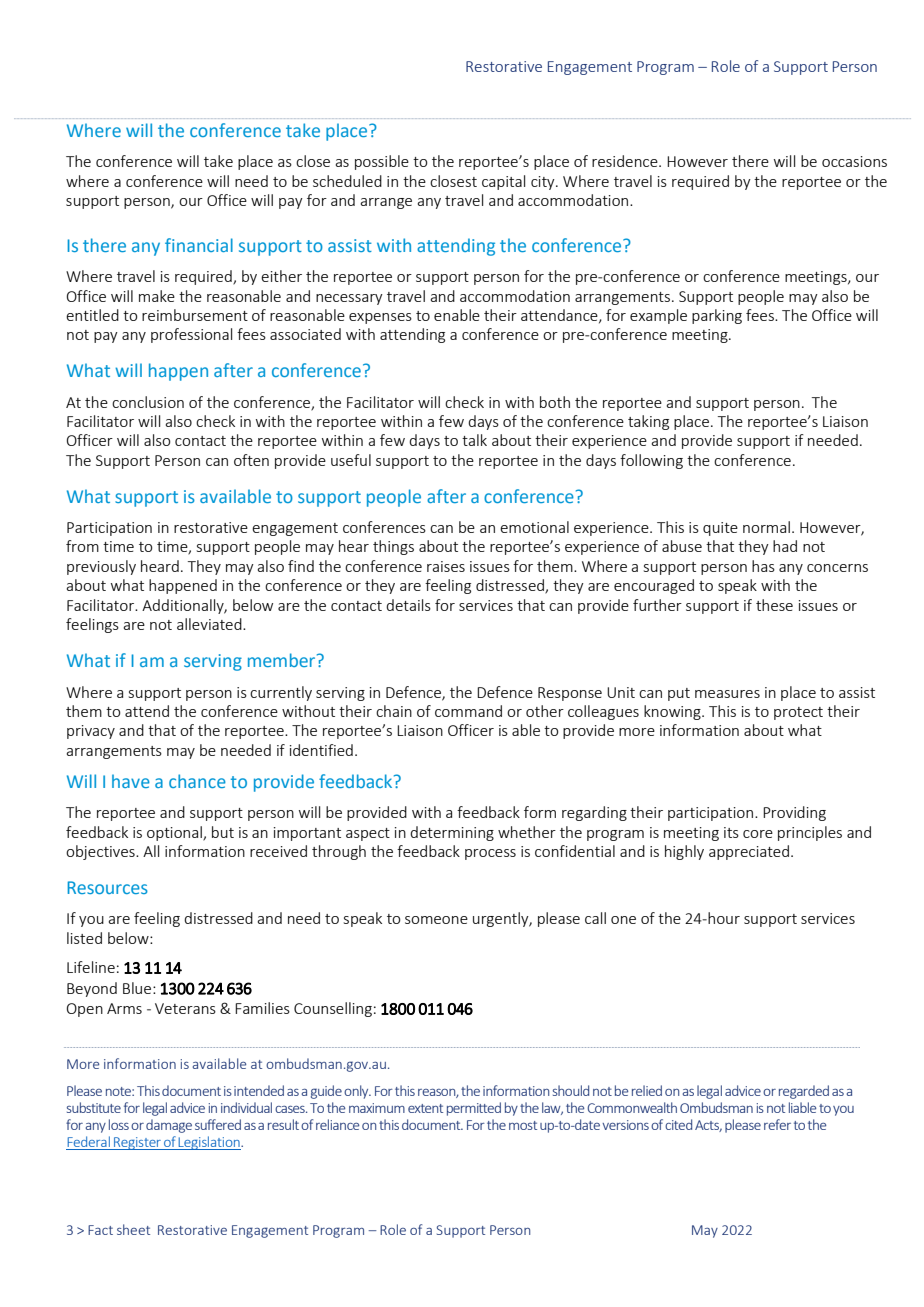 This page has width=924, height=1307. I want to click on most, so click(523, 1125).
